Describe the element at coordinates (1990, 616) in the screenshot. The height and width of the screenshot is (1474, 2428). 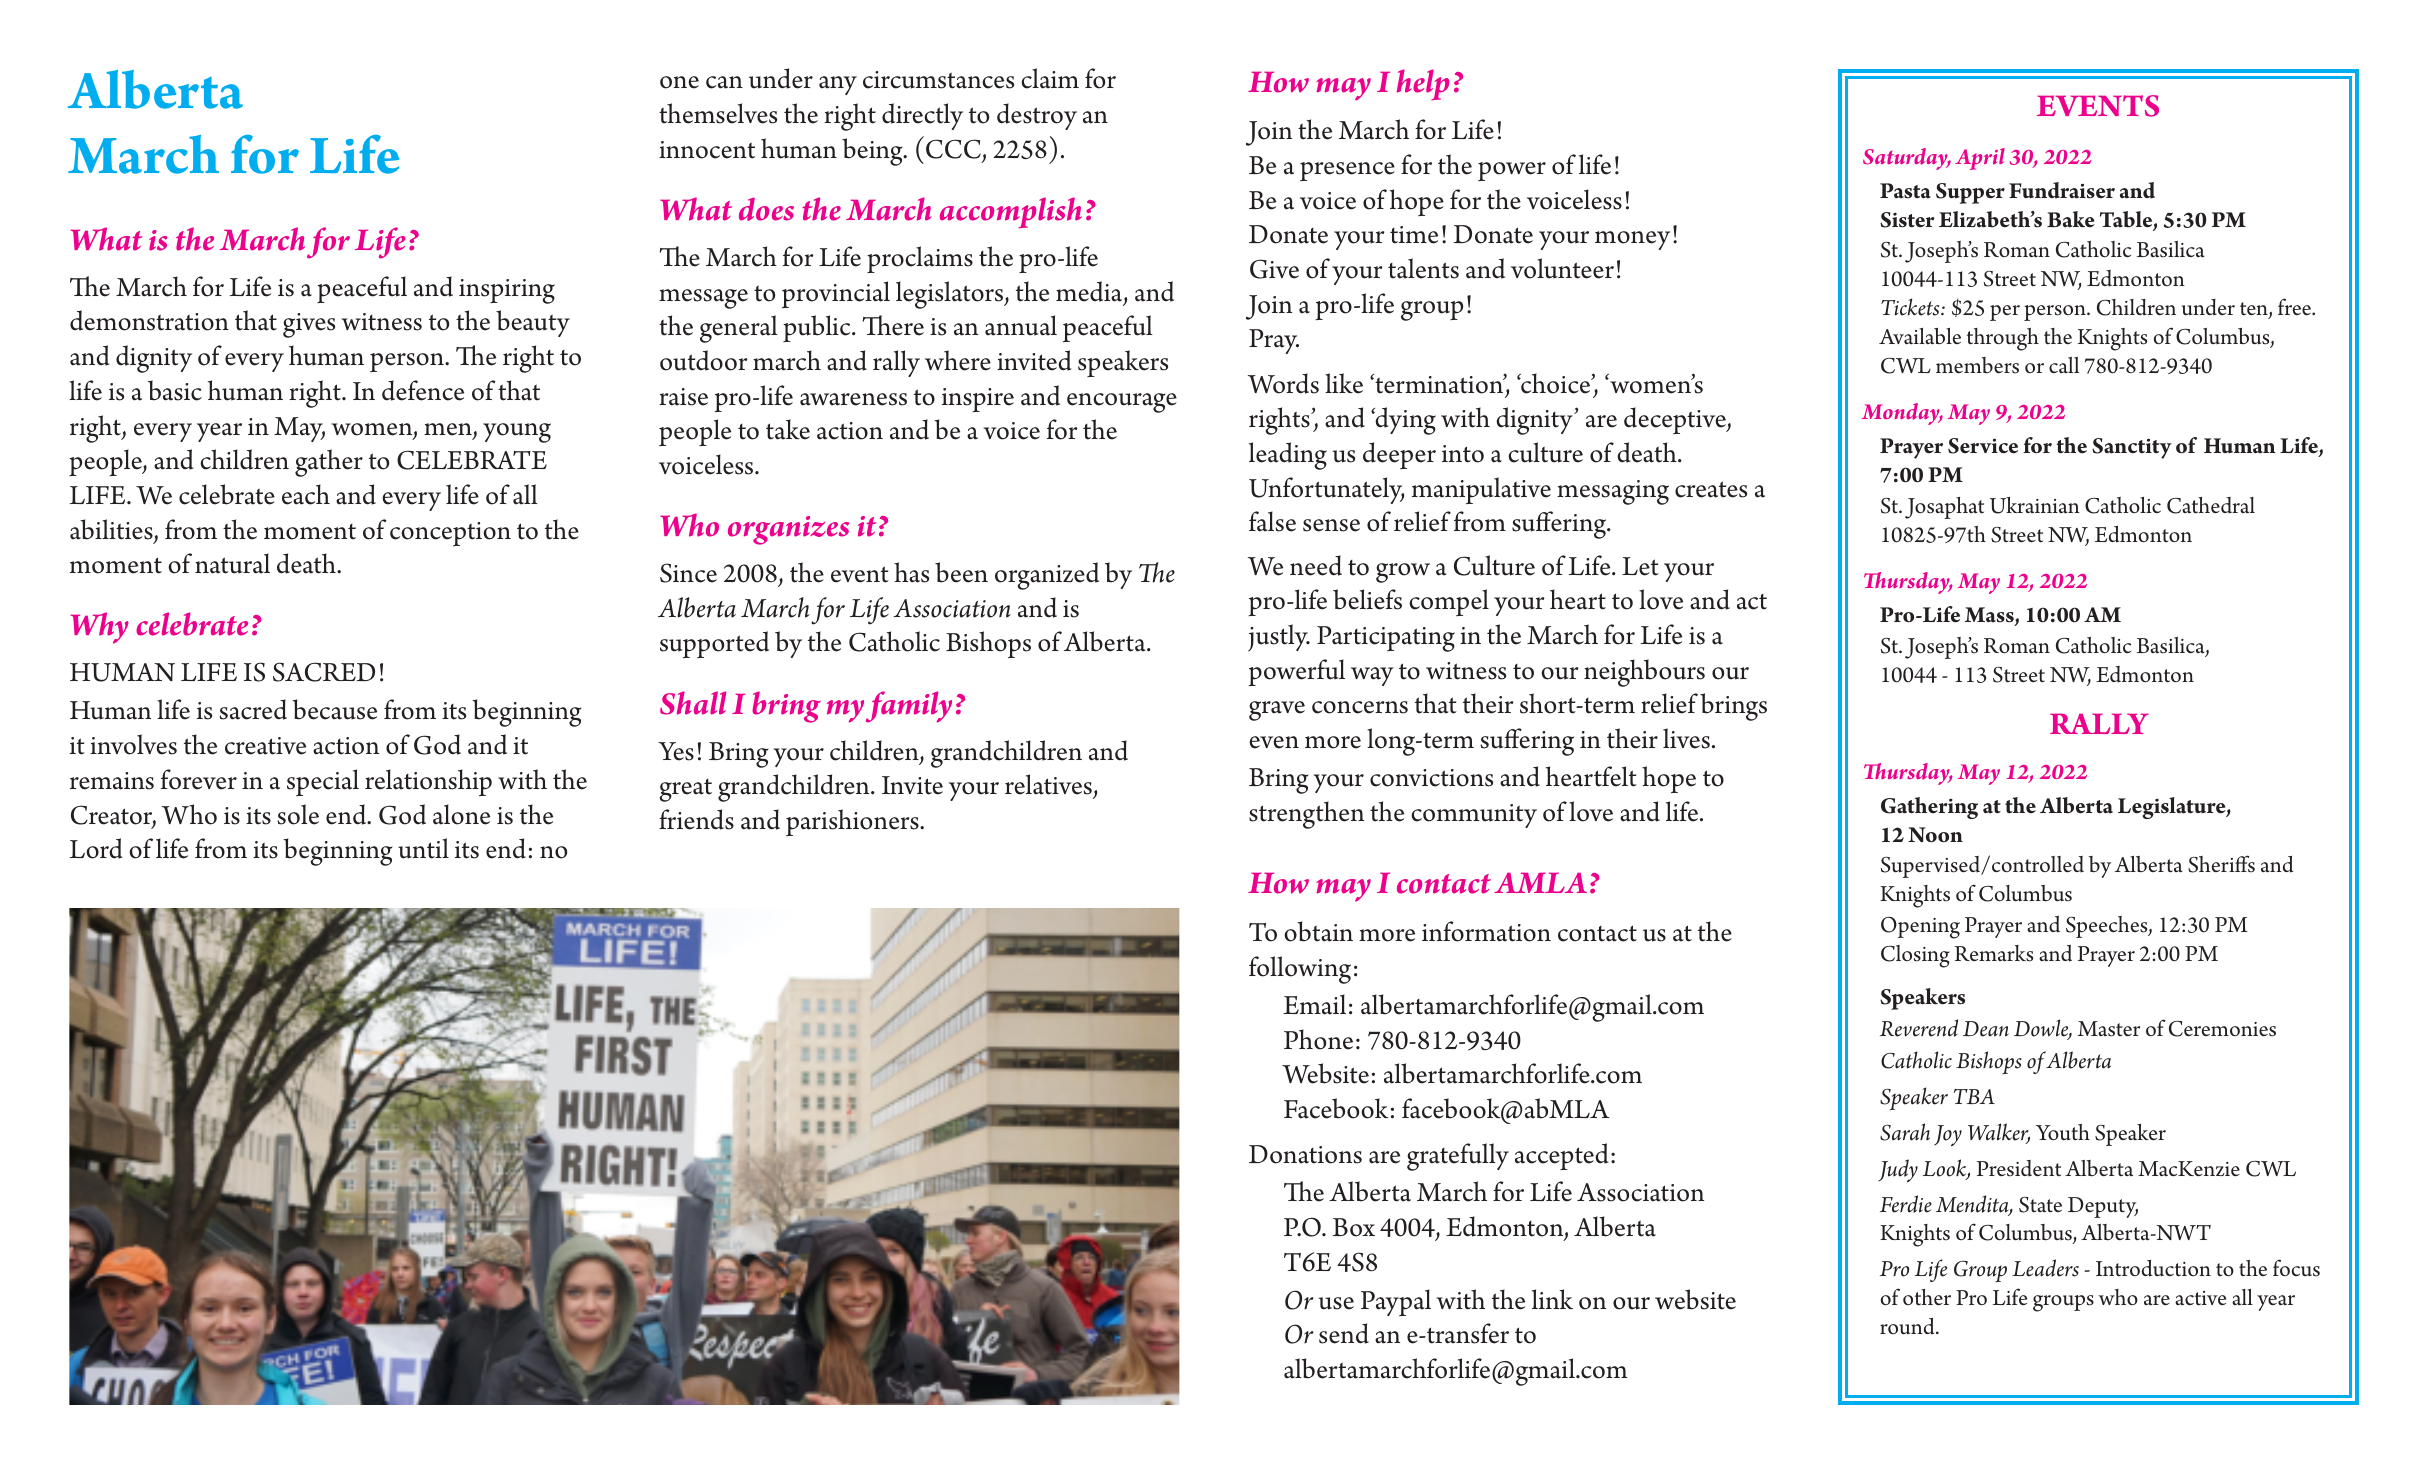
I see `Mass` at that location.
